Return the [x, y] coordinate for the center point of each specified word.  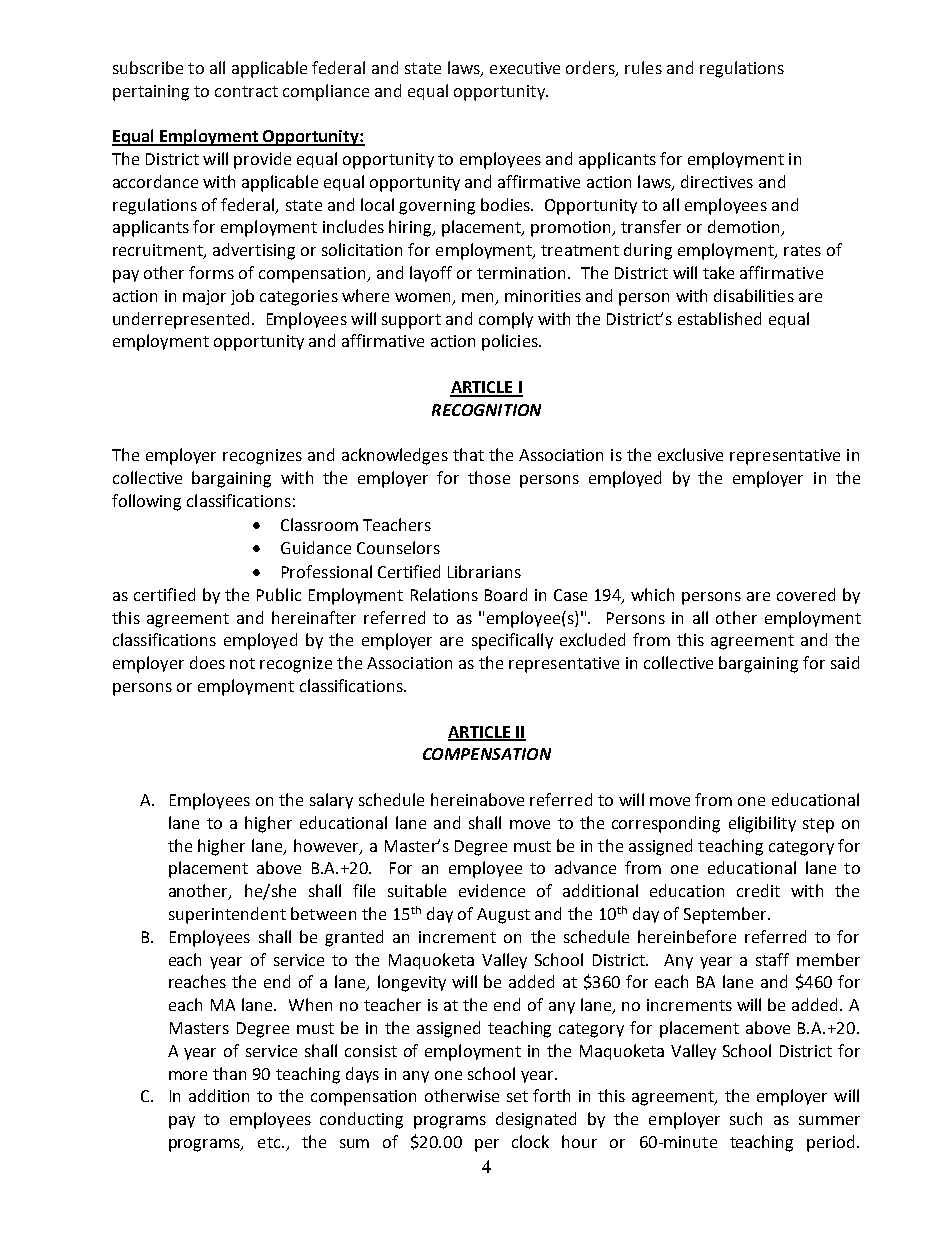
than [229, 1073]
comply [506, 320]
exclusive [690, 454]
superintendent [227, 915]
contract [246, 91]
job [242, 297]
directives [717, 181]
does [207, 662]
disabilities [754, 295]
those [489, 477]
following [146, 502]
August [503, 916]
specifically [512, 641]
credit [758, 890]
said [845, 662]
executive [525, 68]
